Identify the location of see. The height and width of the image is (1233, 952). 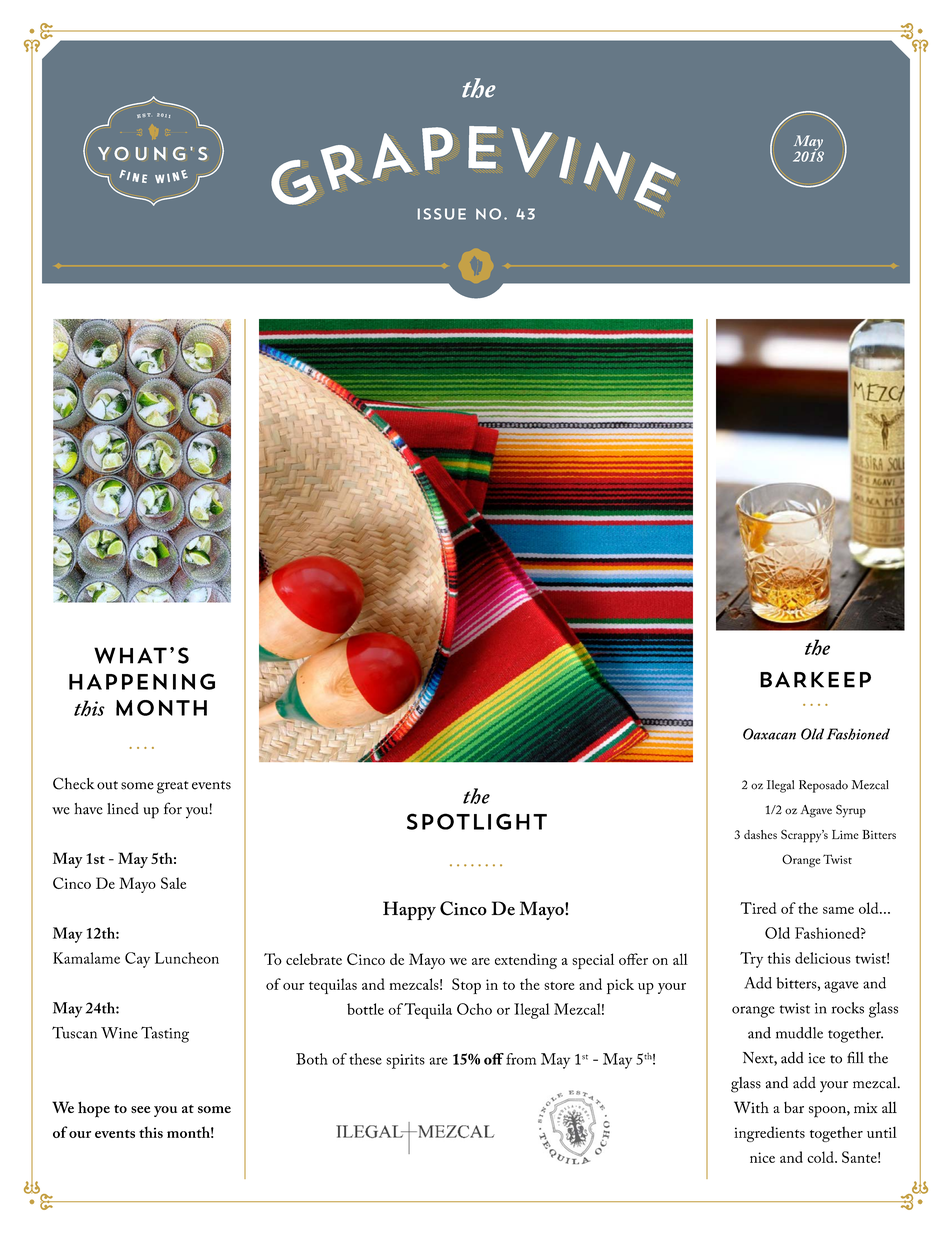
(141, 1109).
